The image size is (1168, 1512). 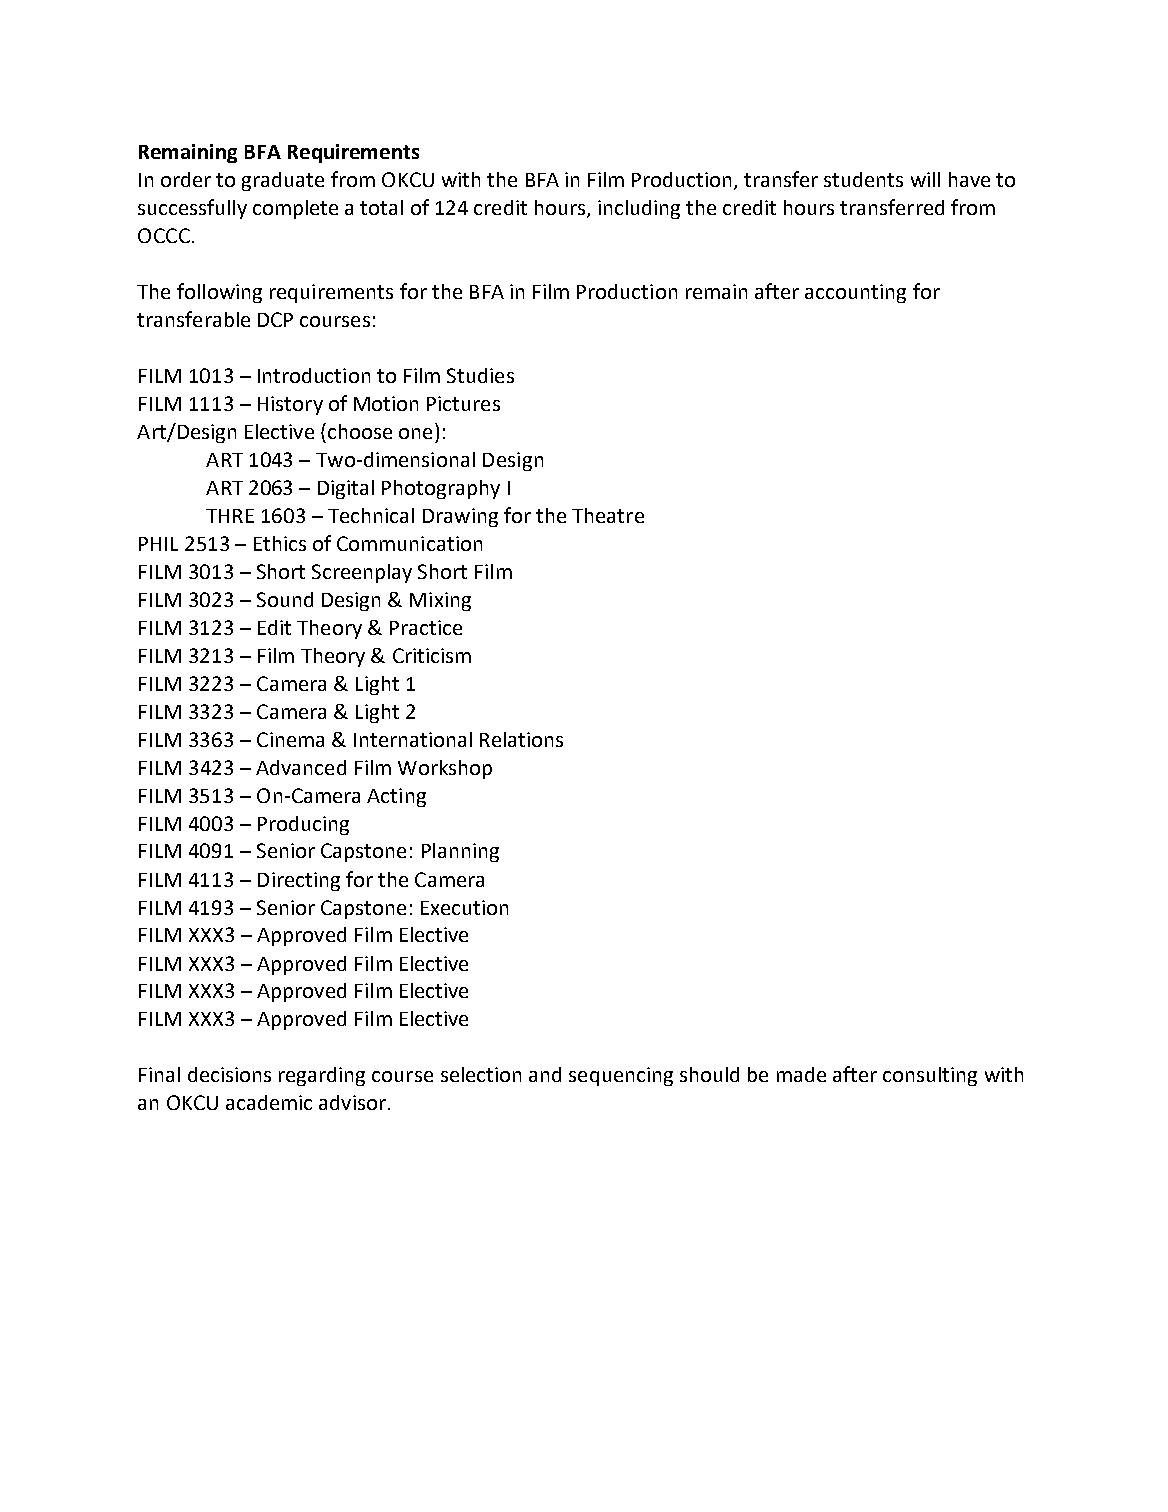 I want to click on decisions, so click(x=229, y=1074).
